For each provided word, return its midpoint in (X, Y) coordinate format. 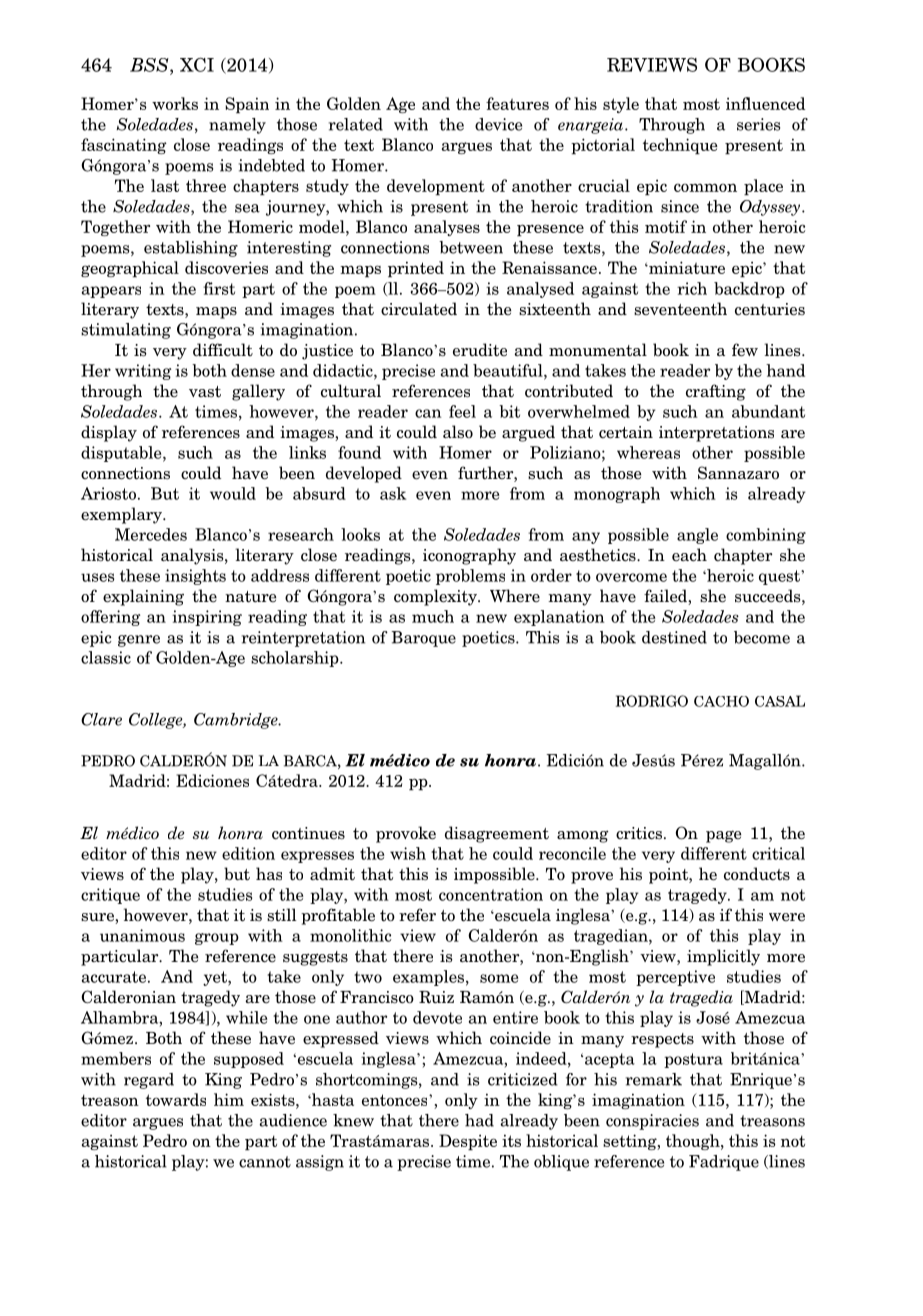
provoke (406, 834)
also (458, 432)
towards (176, 1099)
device (498, 124)
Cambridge (237, 721)
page (723, 836)
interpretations (716, 434)
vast (205, 392)
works (175, 103)
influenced (765, 103)
